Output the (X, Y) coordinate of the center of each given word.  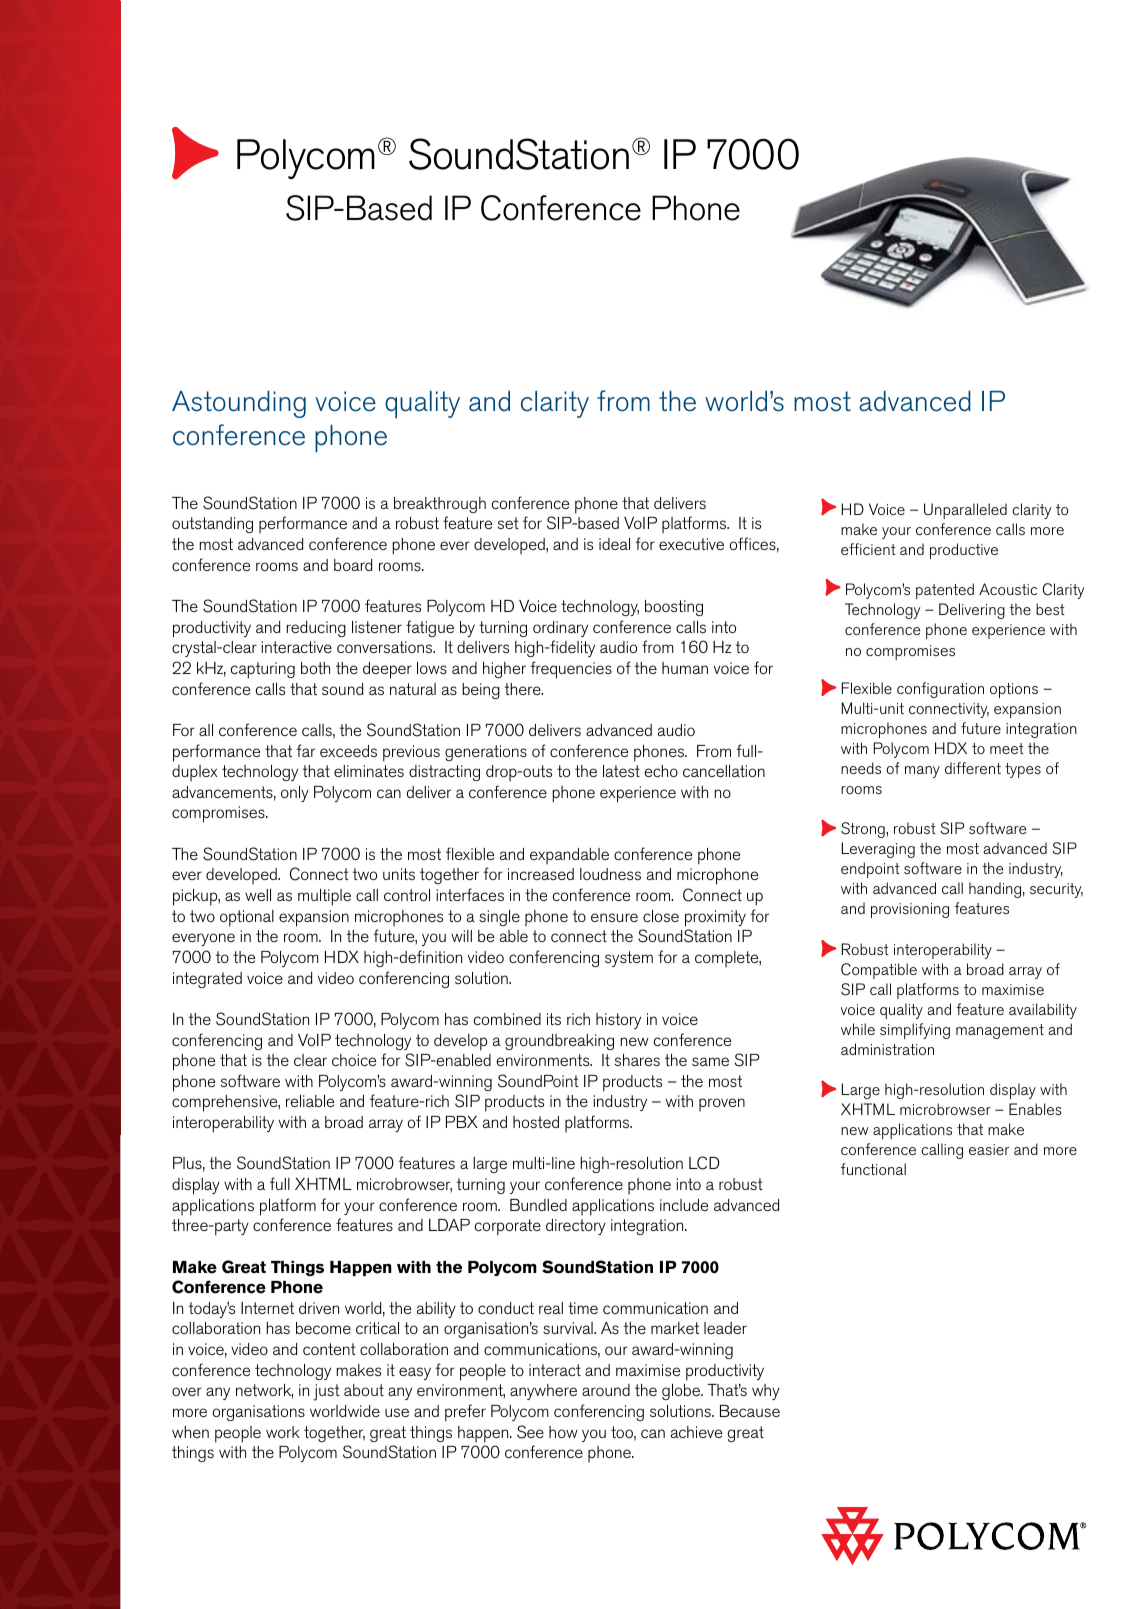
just (326, 1392)
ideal (614, 544)
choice (354, 1060)
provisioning (910, 910)
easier (989, 1149)
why (766, 1392)
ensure (614, 917)
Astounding (239, 404)
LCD (704, 1163)
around (606, 1390)
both (315, 668)
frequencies (571, 670)
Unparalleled (965, 511)
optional (247, 918)
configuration (940, 690)
